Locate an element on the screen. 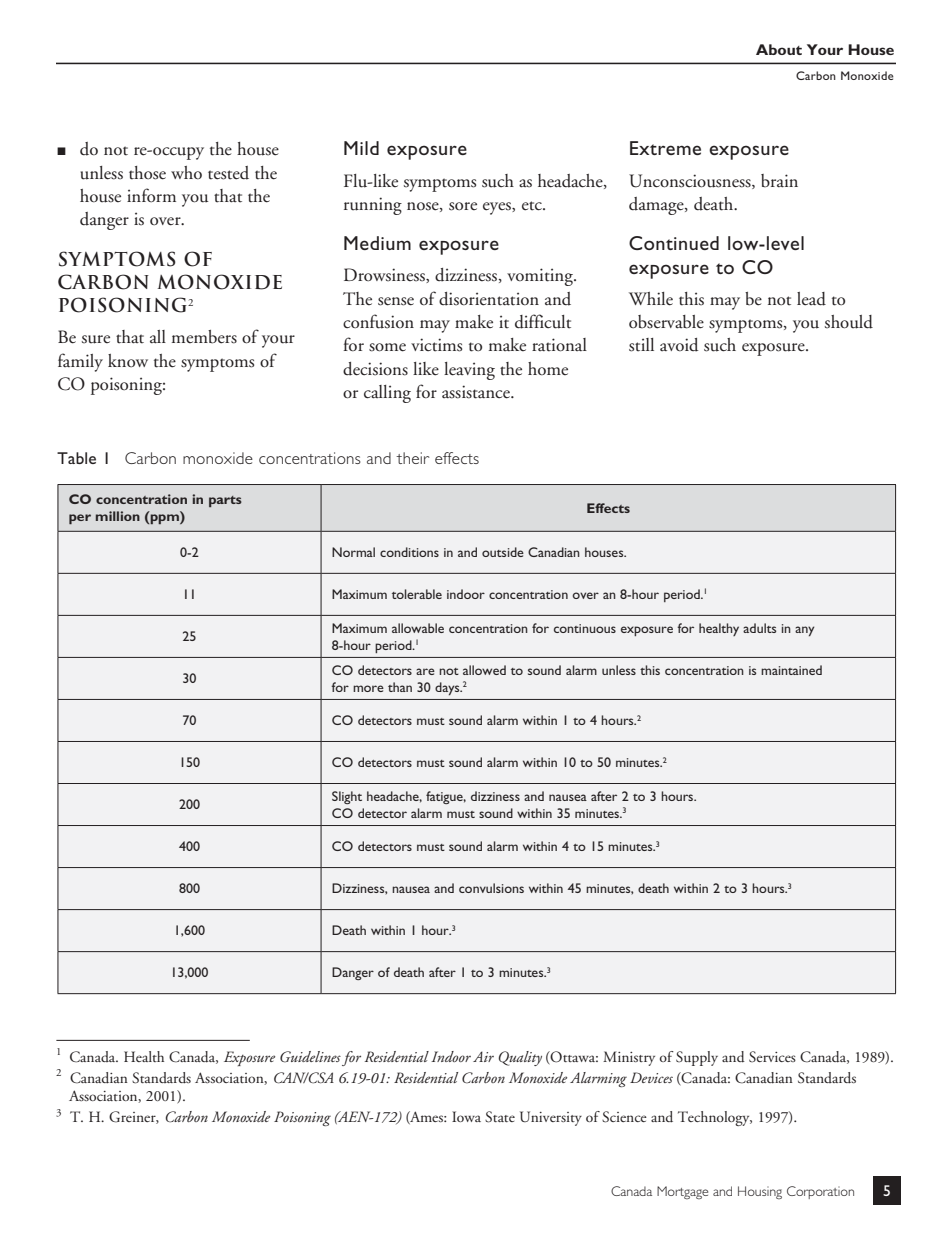  allowable is located at coordinates (418, 628).
